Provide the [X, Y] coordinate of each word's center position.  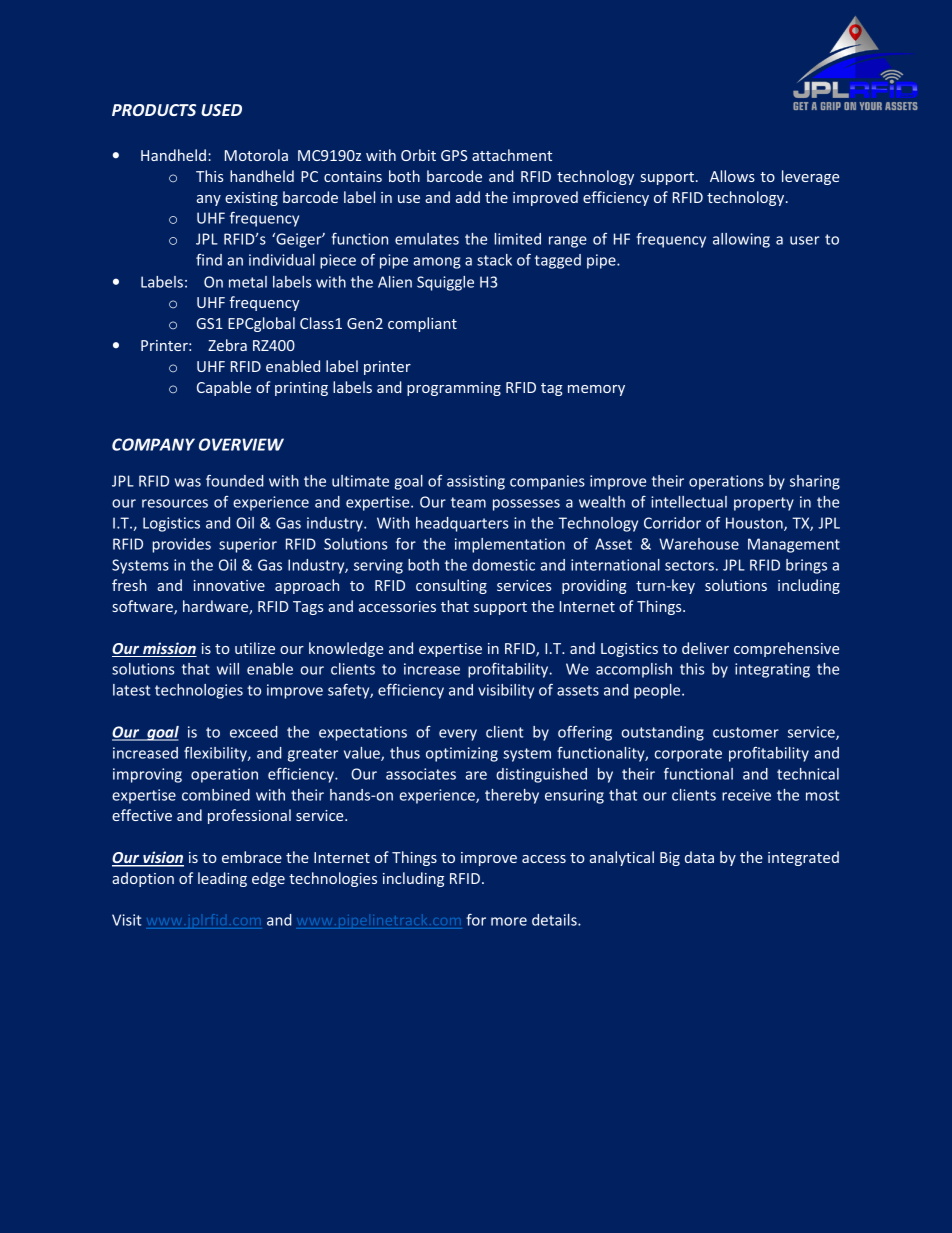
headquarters [462, 524]
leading [222, 879]
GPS [454, 155]
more [509, 921]
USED [221, 110]
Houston [755, 524]
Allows [732, 176]
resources [175, 503]
